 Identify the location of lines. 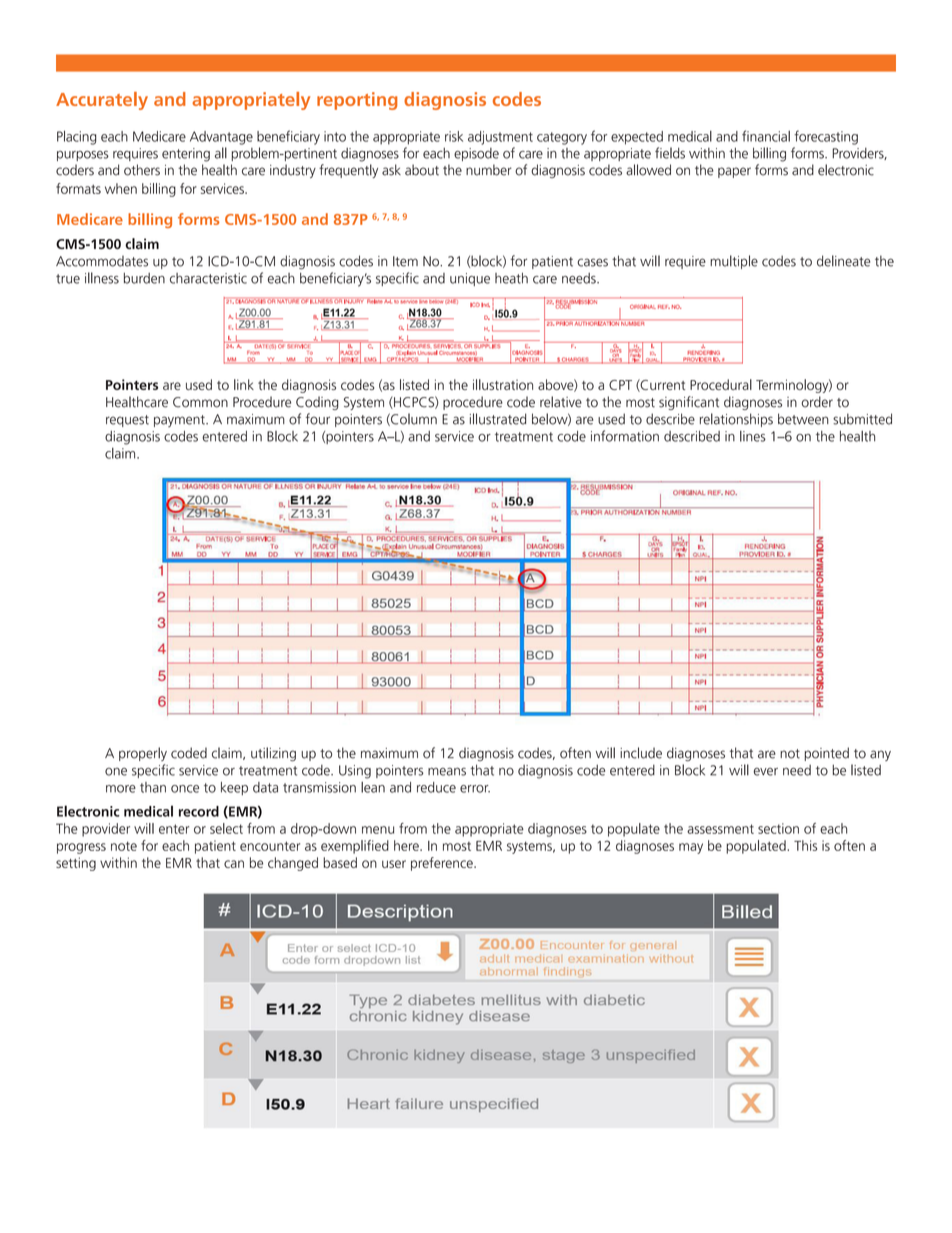
(753, 436).
